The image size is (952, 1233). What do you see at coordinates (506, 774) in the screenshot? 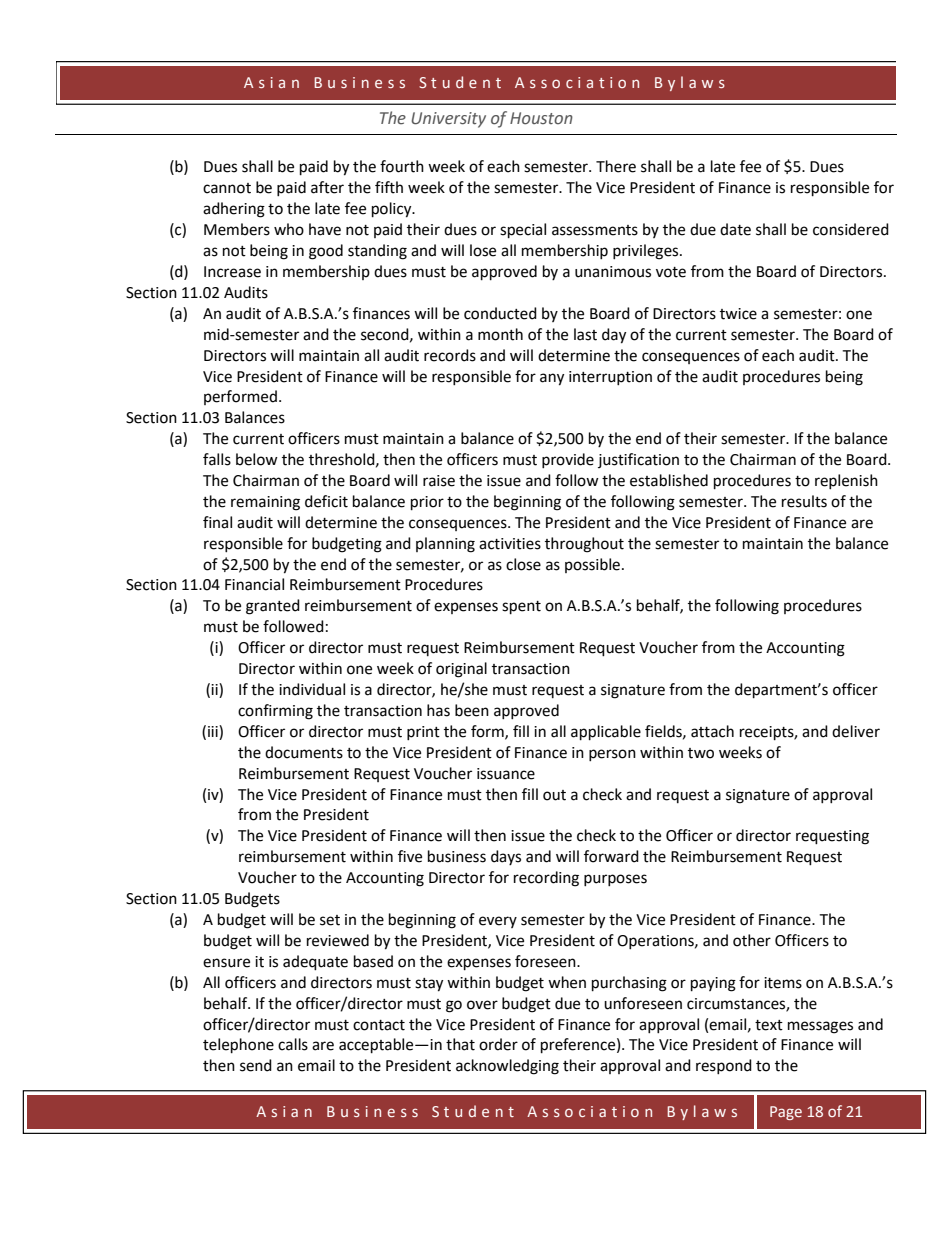
I see `issuance` at bounding box center [506, 774].
